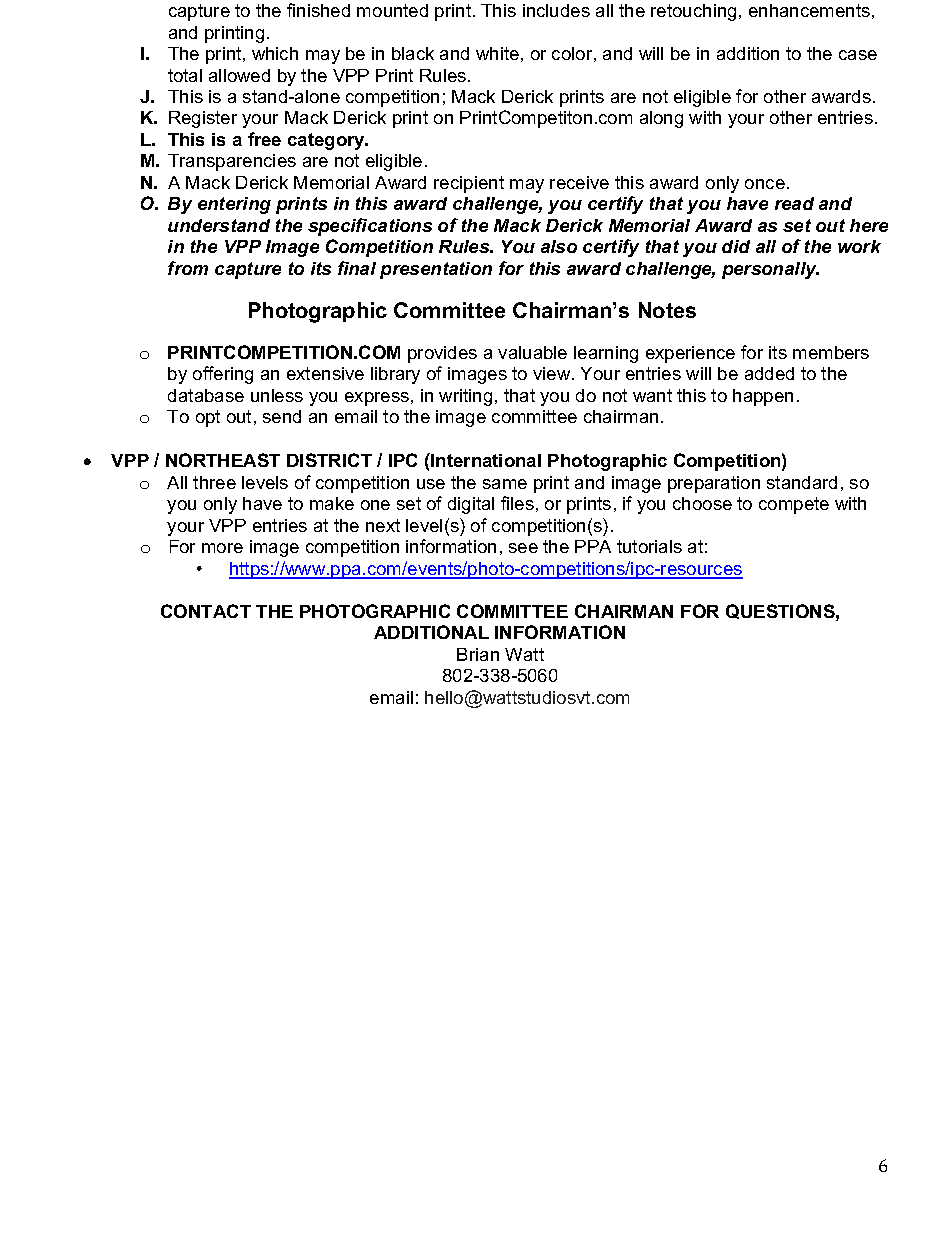 This page has width=952, height=1233. What do you see at coordinates (858, 55) in the page?
I see `case` at bounding box center [858, 55].
